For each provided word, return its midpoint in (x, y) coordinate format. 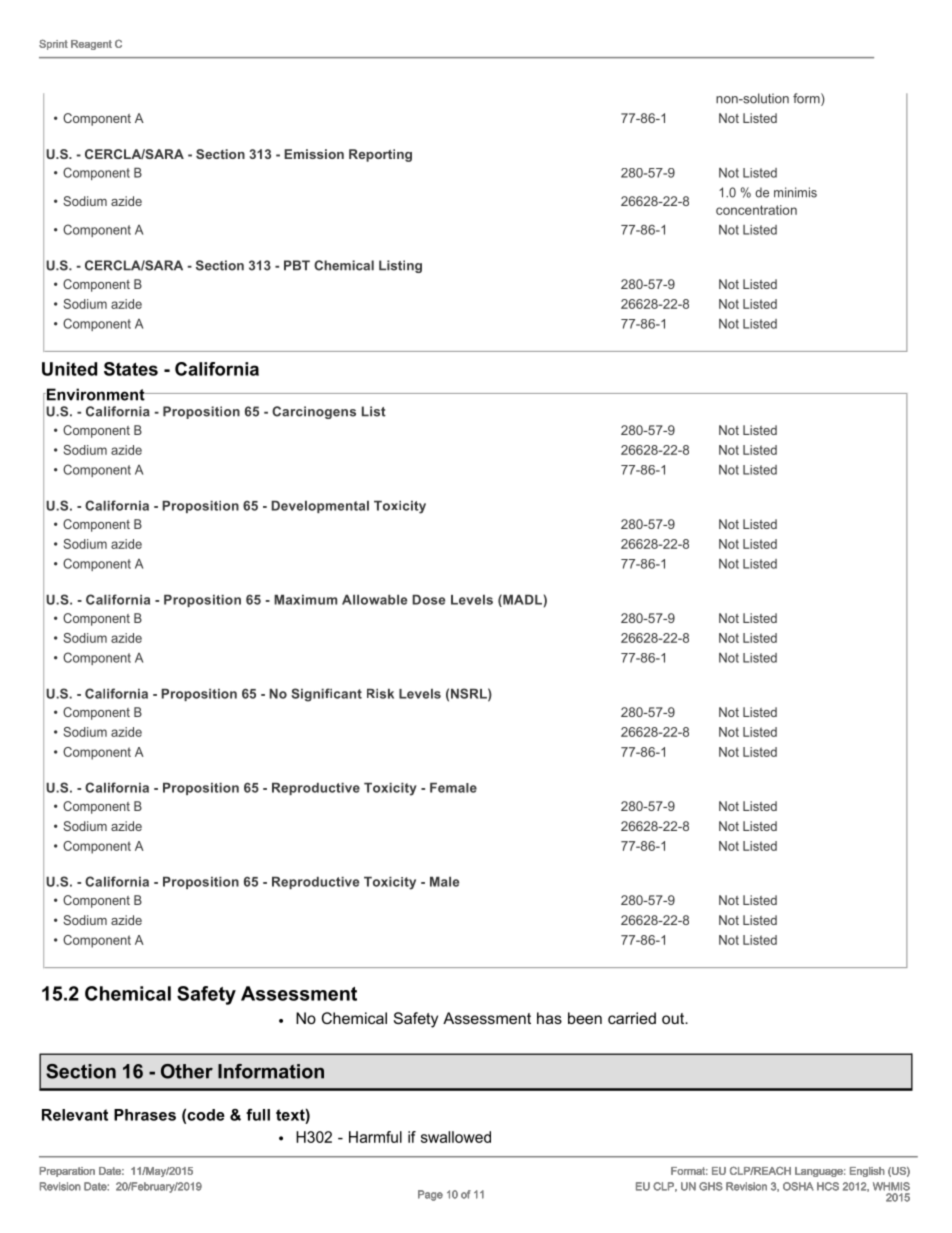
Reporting (380, 155)
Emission (314, 154)
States (131, 369)
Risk (380, 694)
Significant (326, 695)
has (549, 1018)
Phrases (145, 1115)
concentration (756, 210)
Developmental (320, 507)
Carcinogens (314, 412)
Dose (428, 600)
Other (187, 1071)
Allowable (374, 600)
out (674, 1018)
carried (632, 1018)
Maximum (305, 600)
